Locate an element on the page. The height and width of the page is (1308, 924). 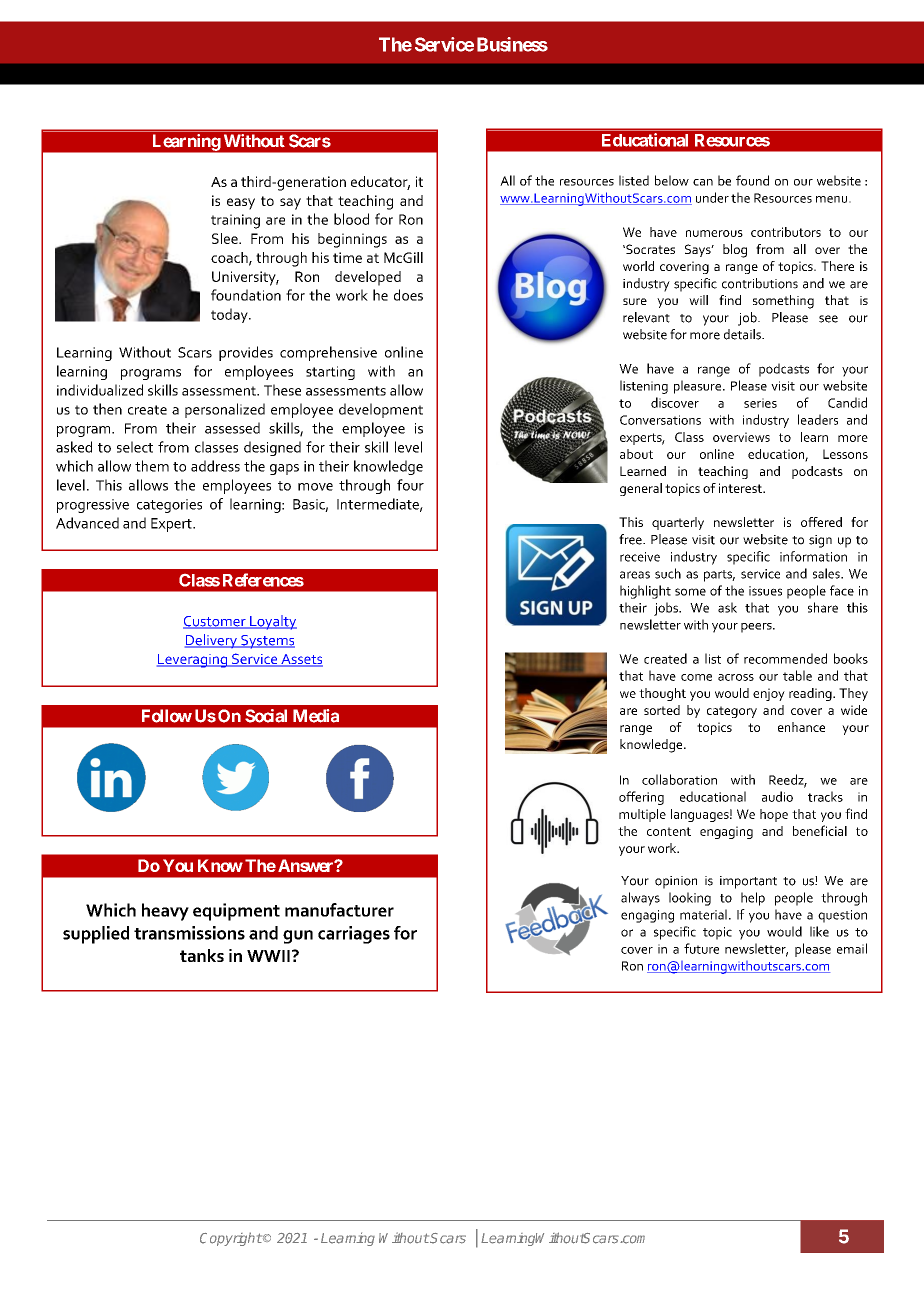
blood is located at coordinates (351, 219).
